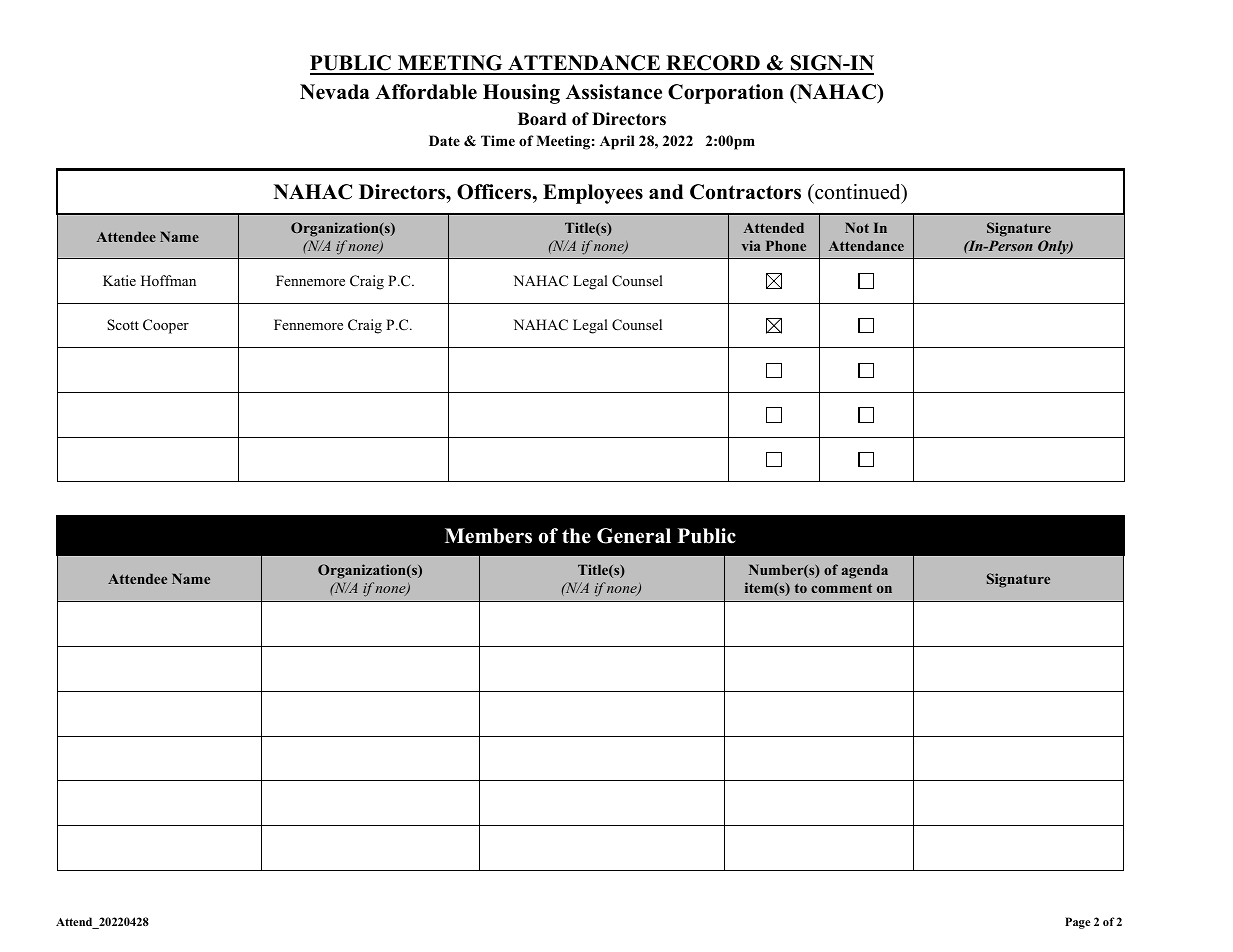 The image size is (1233, 952). Describe the element at coordinates (786, 245) in the screenshot. I see `Phone` at that location.
